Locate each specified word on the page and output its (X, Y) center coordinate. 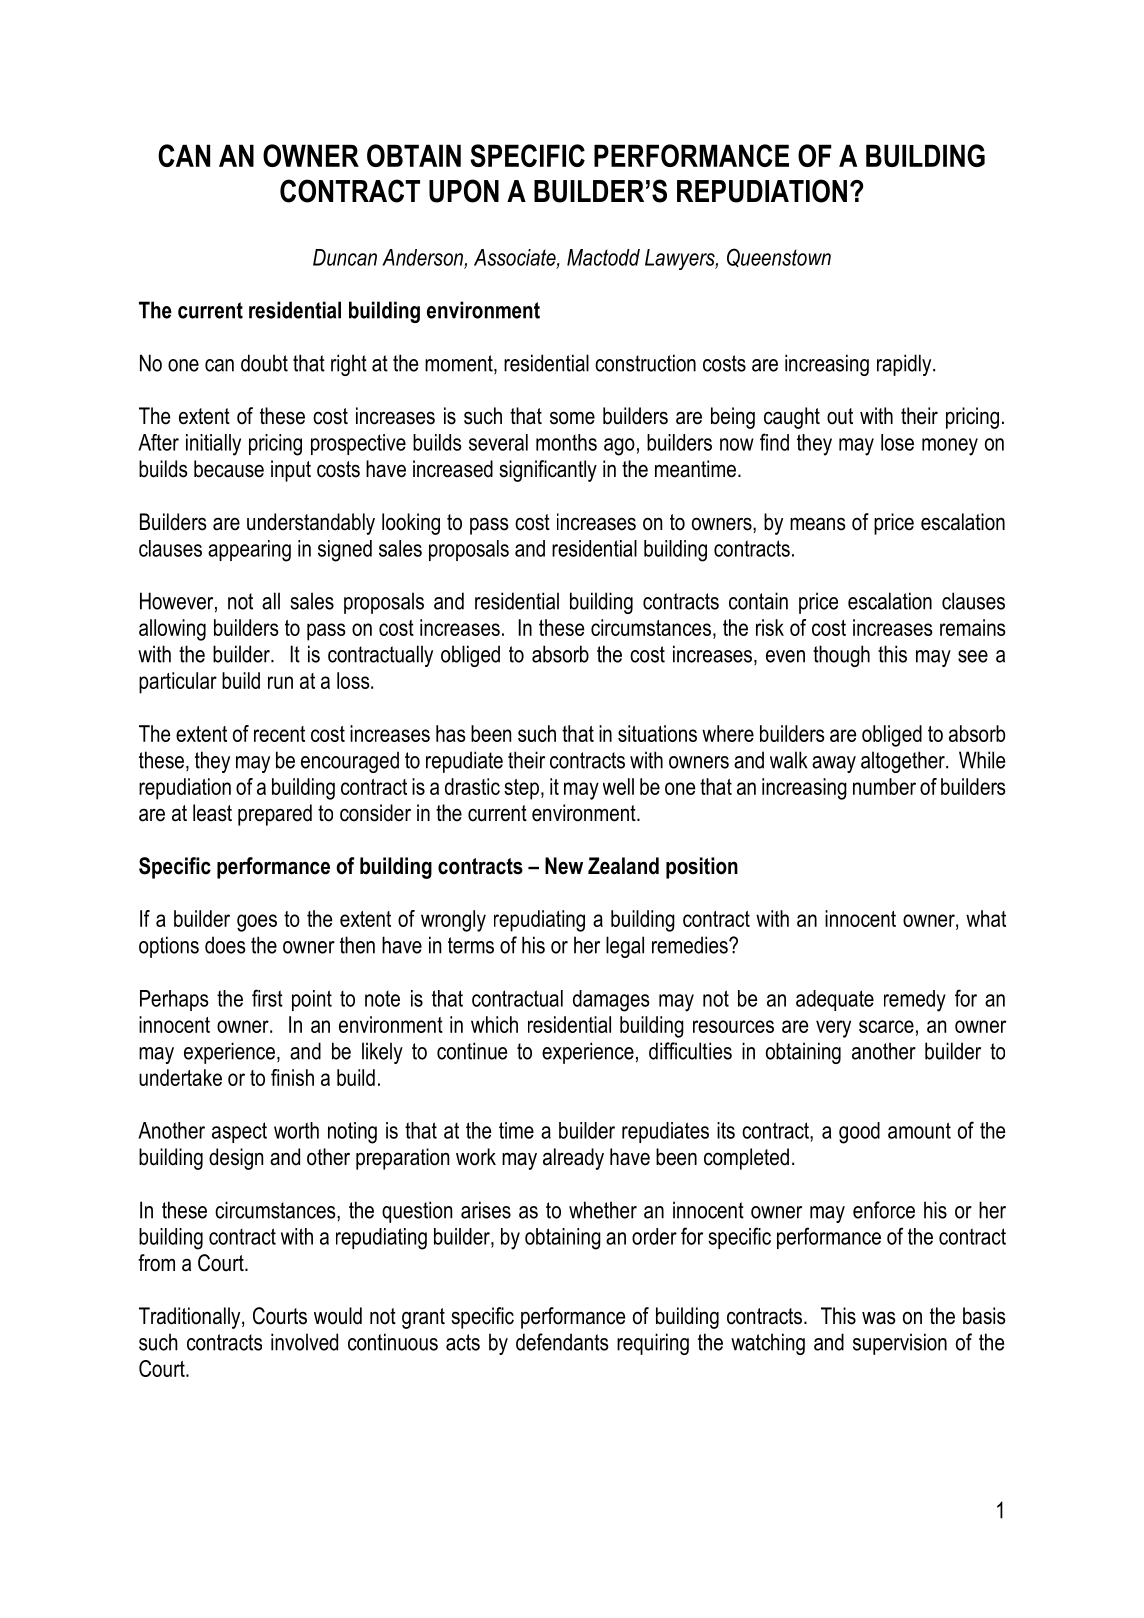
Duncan (345, 257)
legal (625, 947)
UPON (464, 191)
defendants (562, 1342)
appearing (249, 551)
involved (304, 1342)
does (225, 945)
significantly (548, 471)
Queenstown (779, 257)
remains (973, 627)
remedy (915, 1001)
